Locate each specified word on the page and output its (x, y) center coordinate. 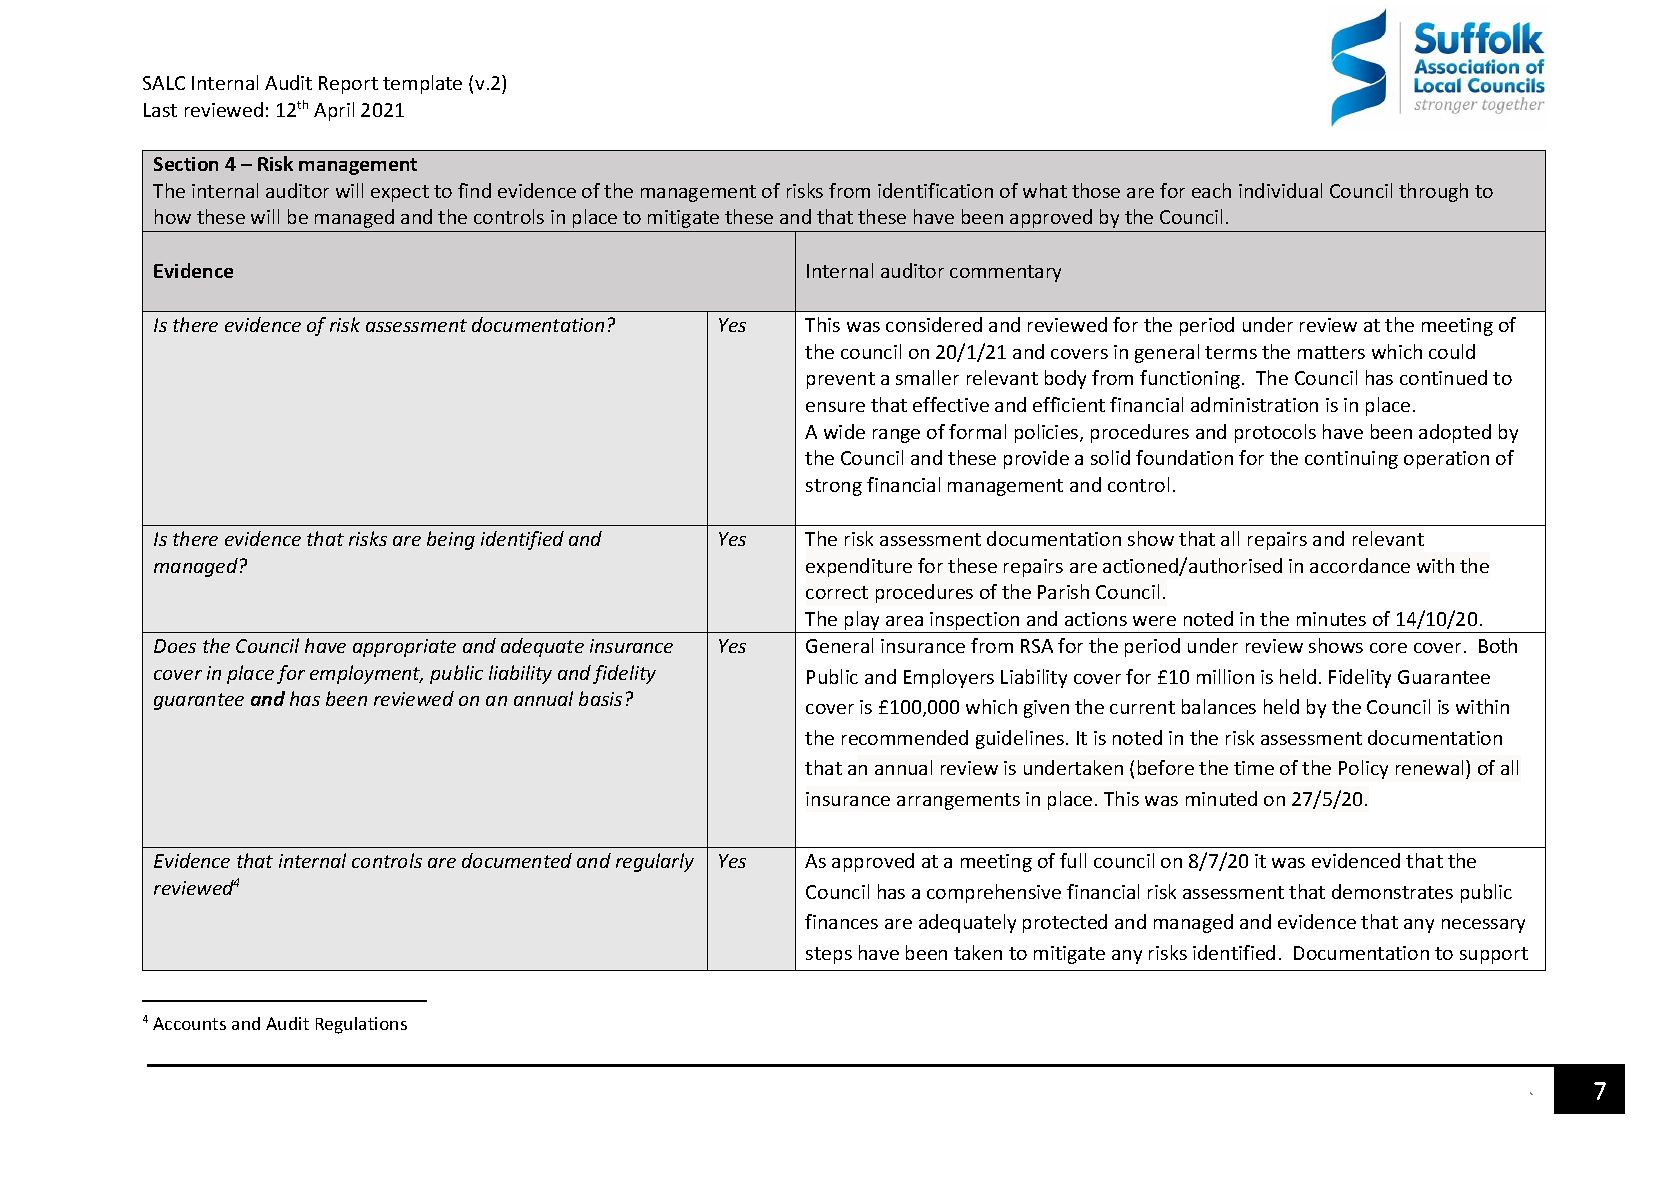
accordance (1360, 565)
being (451, 540)
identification (935, 190)
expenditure (859, 567)
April (334, 111)
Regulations (361, 1025)
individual (1280, 190)
